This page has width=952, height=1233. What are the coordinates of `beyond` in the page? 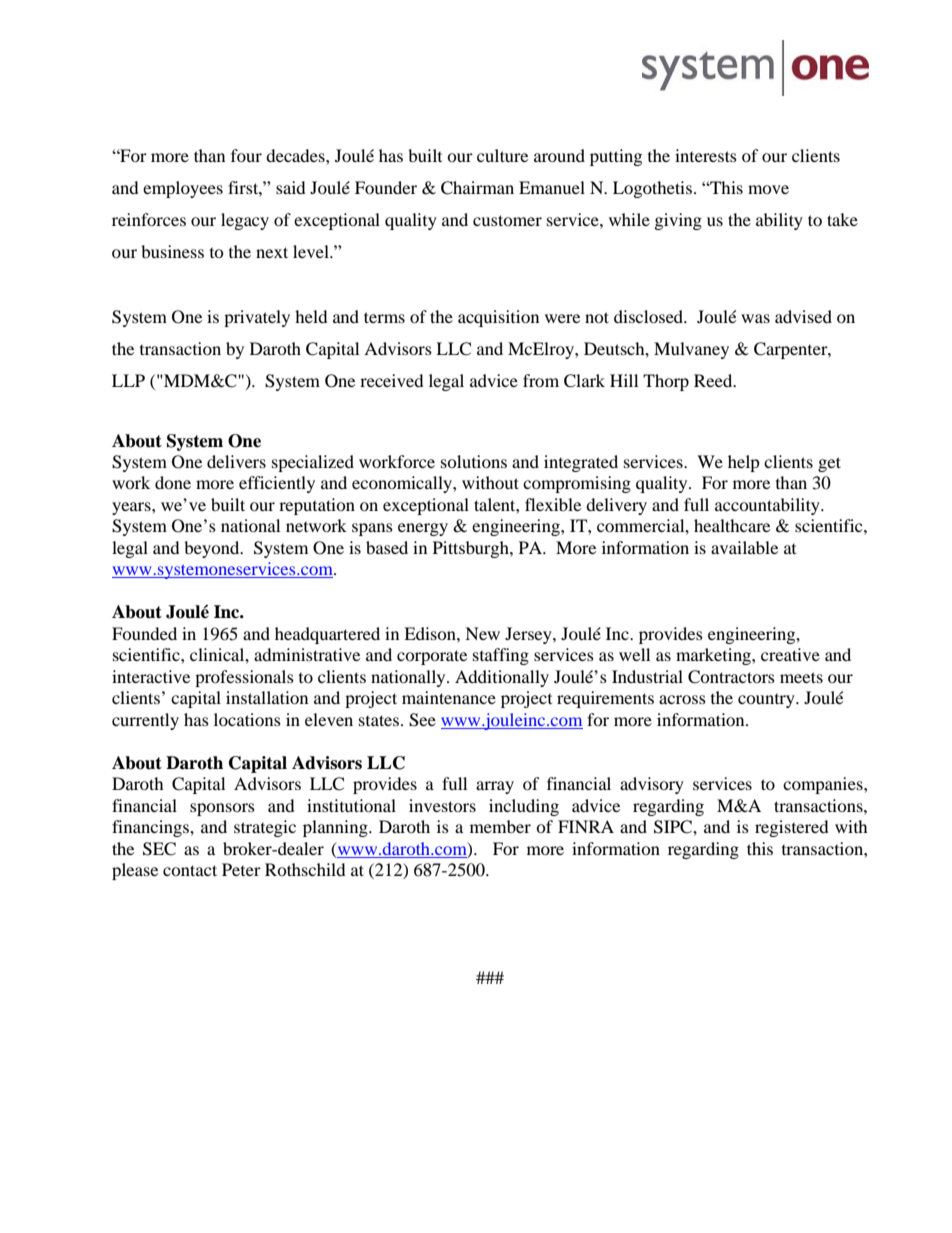 It's located at (213, 549).
